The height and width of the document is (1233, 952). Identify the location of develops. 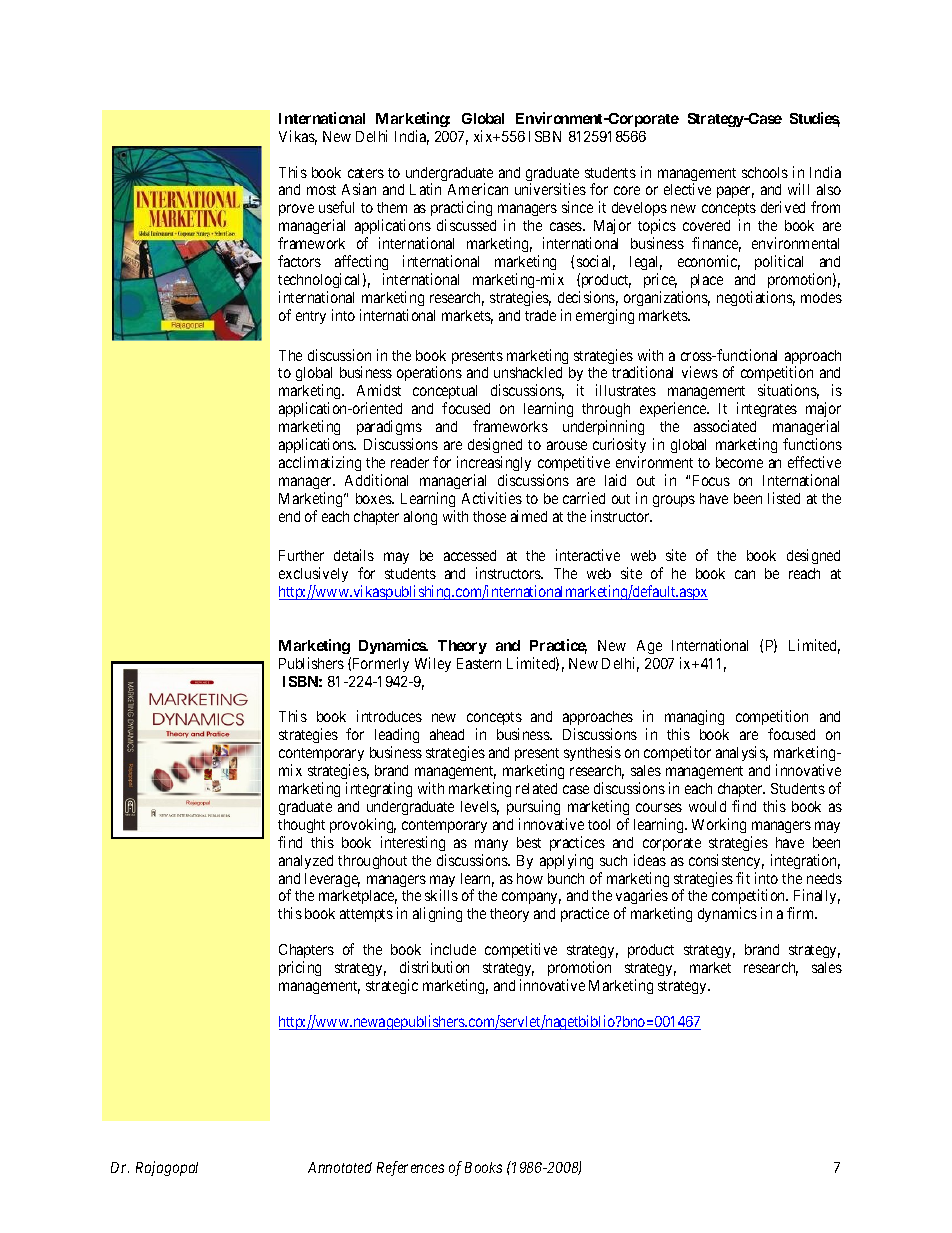
(639, 211).
